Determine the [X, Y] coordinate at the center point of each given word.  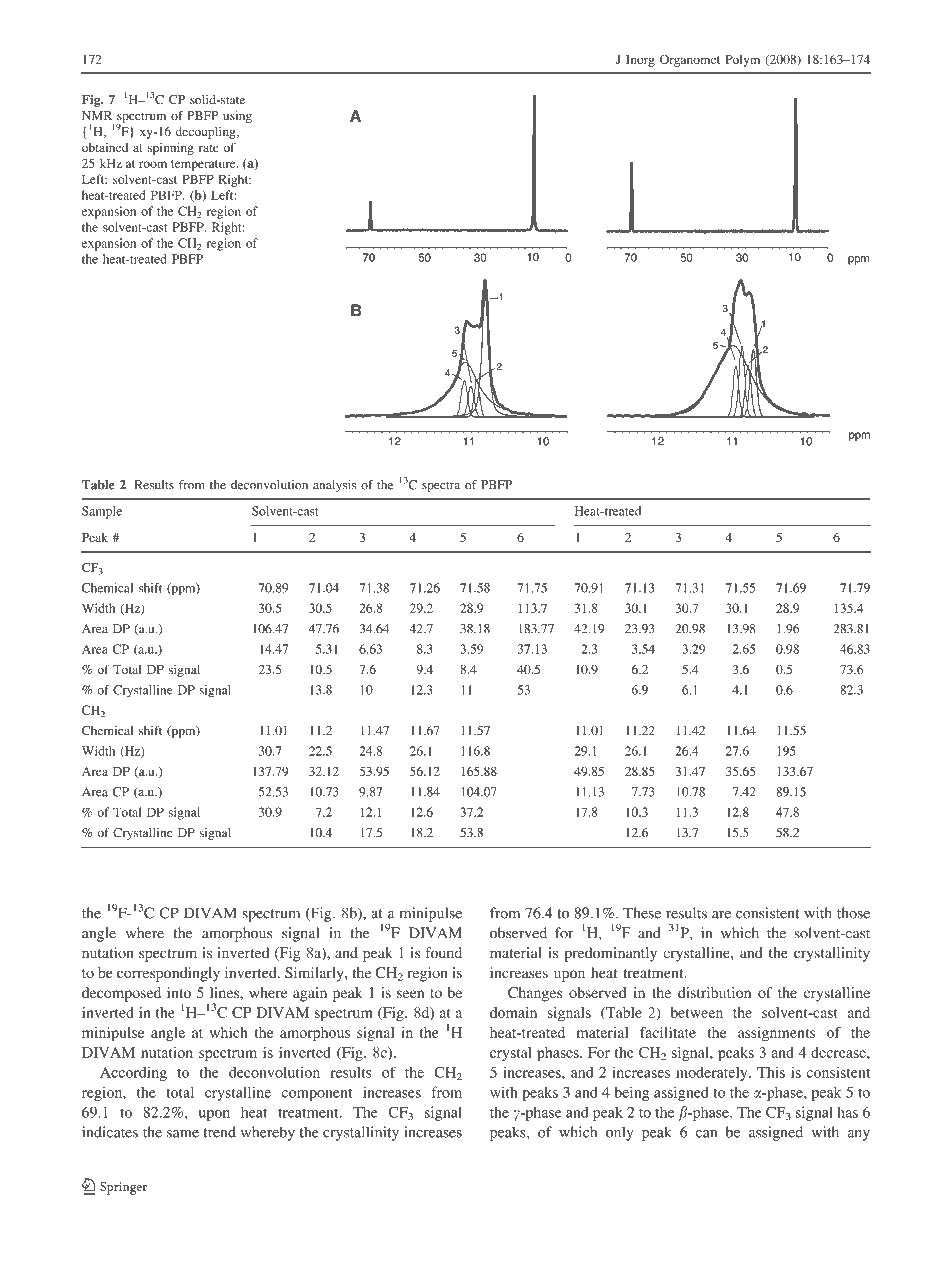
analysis [334, 486]
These [642, 913]
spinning [171, 148]
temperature [204, 165]
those [853, 913]
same [183, 1134]
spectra [441, 487]
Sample [102, 512]
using [237, 117]
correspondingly [168, 974]
